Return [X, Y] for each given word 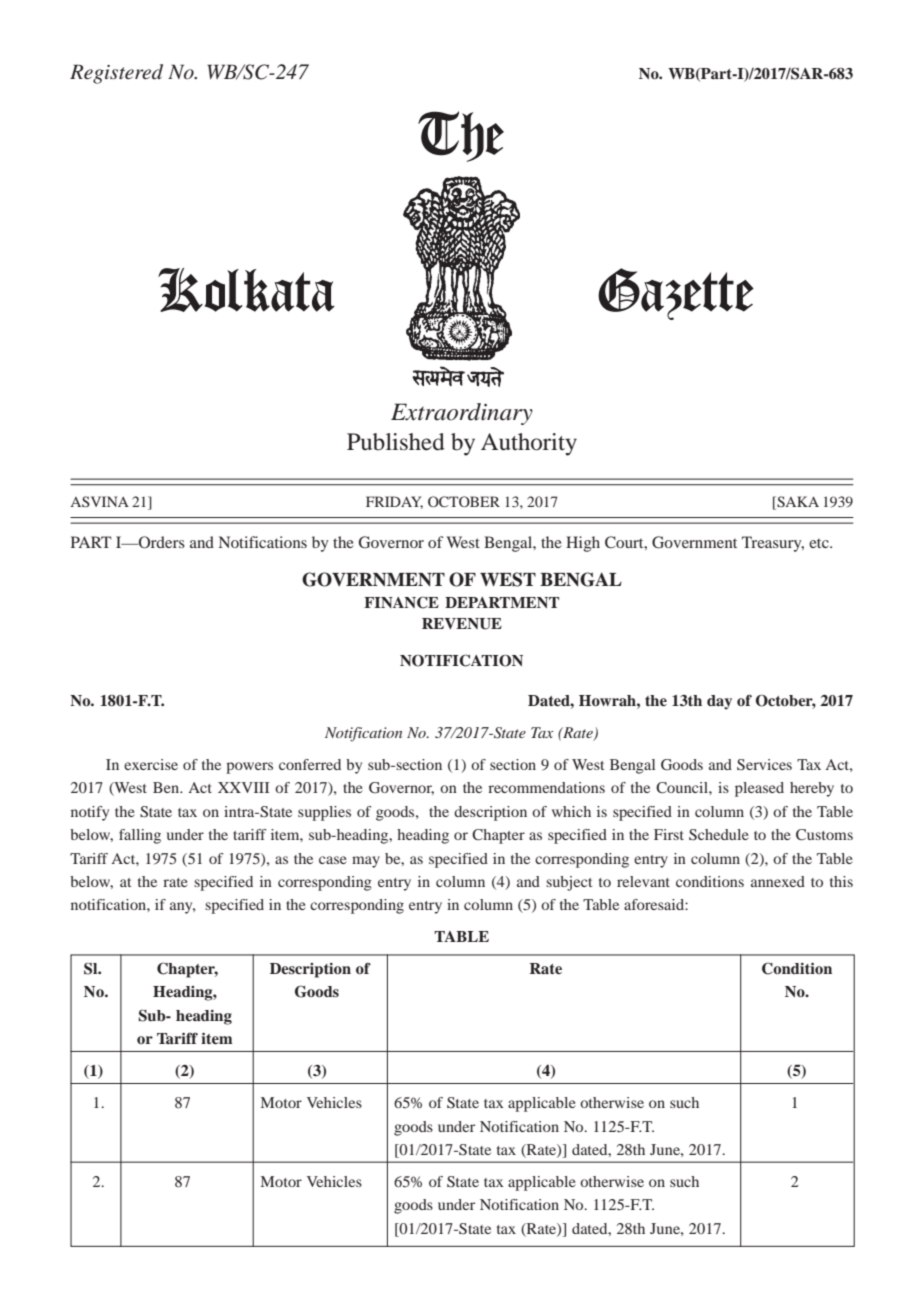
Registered [116, 74]
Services [764, 765]
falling [140, 836]
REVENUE [462, 624]
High [583, 544]
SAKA [797, 501]
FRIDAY [394, 502]
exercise [151, 764]
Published [396, 442]
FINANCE [401, 602]
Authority [529, 444]
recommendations [546, 787]
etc [820, 543]
